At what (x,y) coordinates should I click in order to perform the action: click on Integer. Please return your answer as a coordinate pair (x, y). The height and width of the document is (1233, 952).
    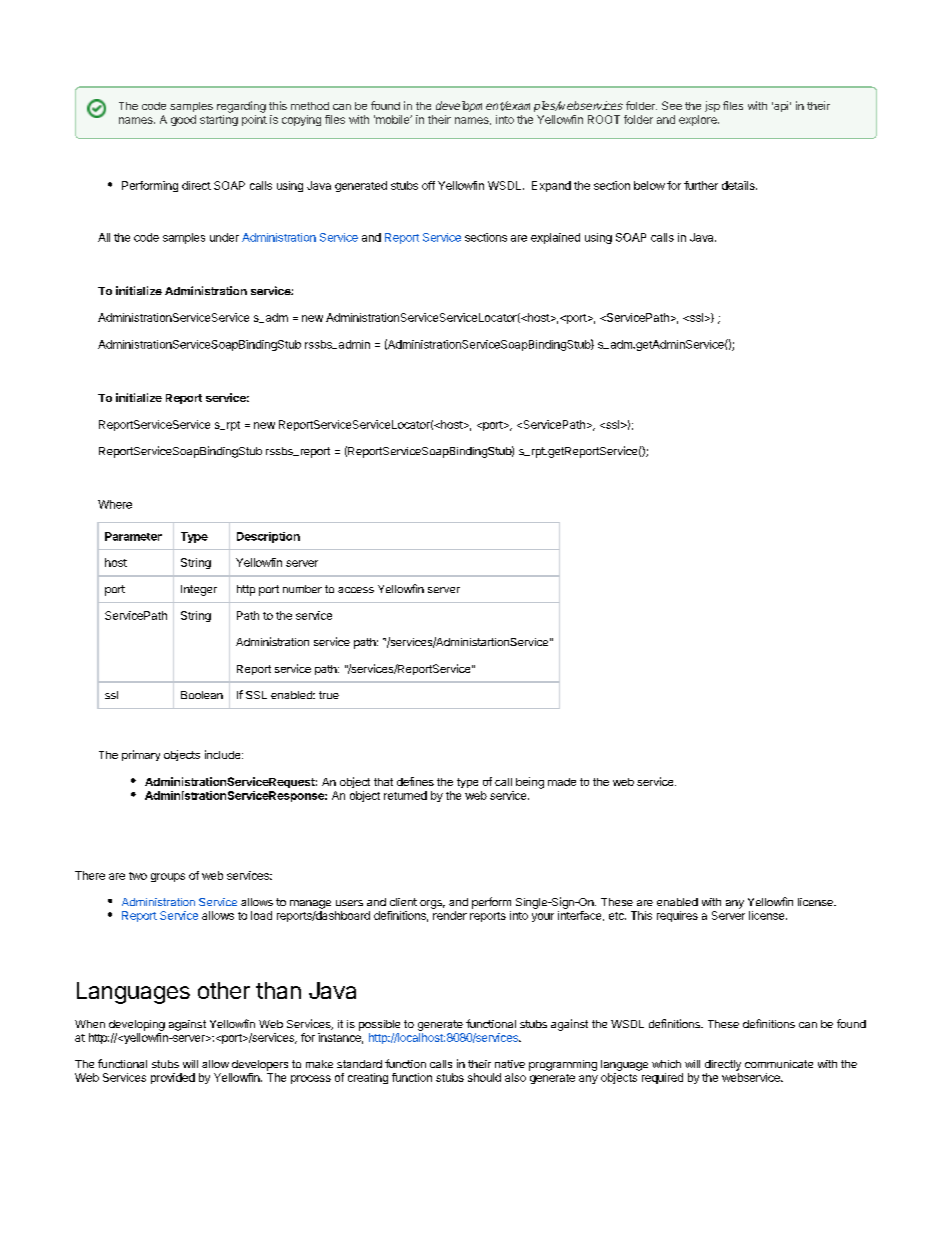
    Looking at the image, I should click on (199, 590).
